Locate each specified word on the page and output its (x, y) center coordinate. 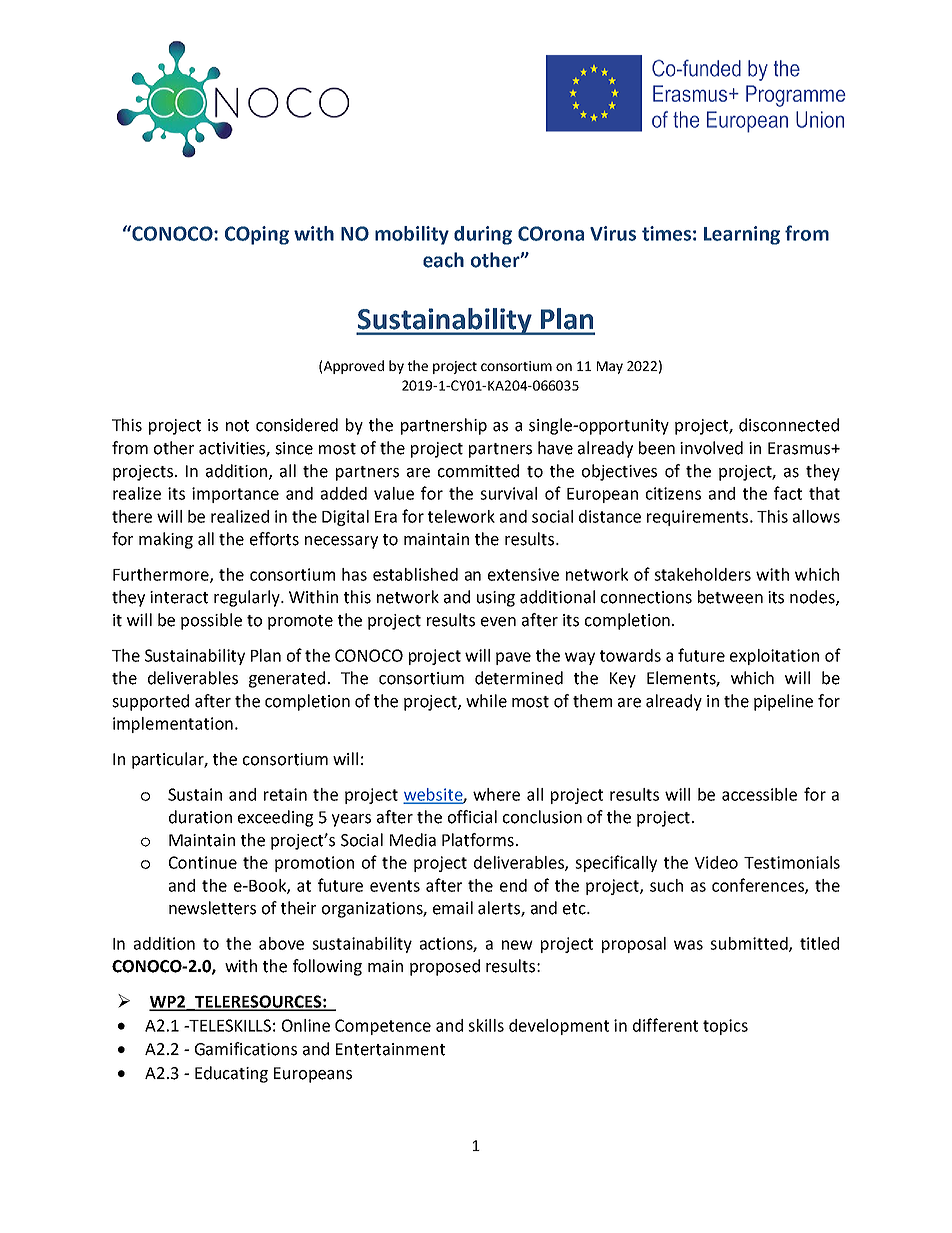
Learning (742, 235)
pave (513, 658)
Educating (231, 1074)
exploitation (774, 657)
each (443, 260)
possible (211, 621)
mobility (412, 235)
